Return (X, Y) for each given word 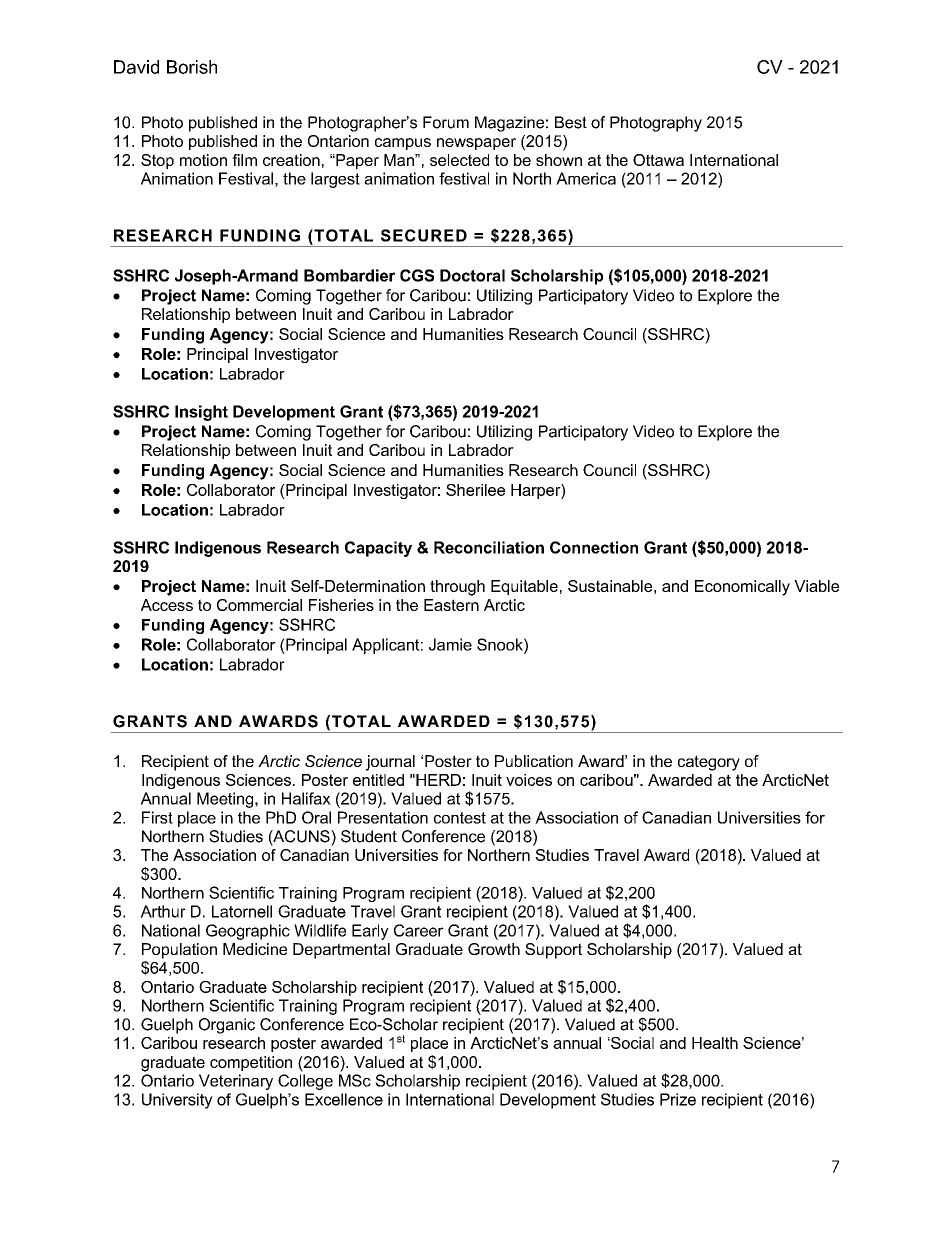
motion (203, 160)
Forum (446, 122)
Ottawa (658, 160)
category (709, 763)
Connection (594, 547)
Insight (201, 413)
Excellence (344, 1099)
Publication (534, 761)
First (157, 817)
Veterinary (236, 1082)
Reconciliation (489, 547)
